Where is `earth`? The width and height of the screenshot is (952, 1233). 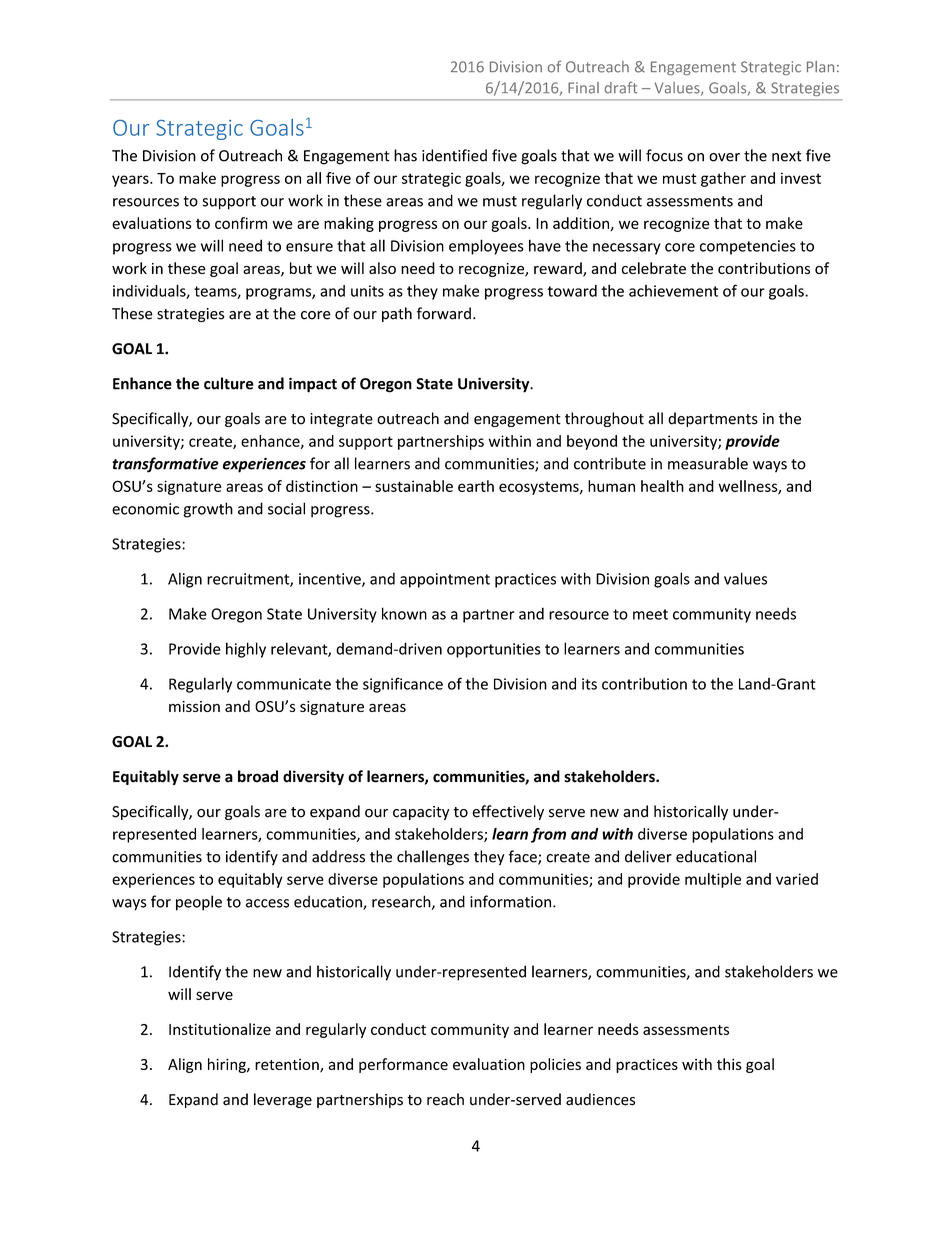
earth is located at coordinates (476, 486).
